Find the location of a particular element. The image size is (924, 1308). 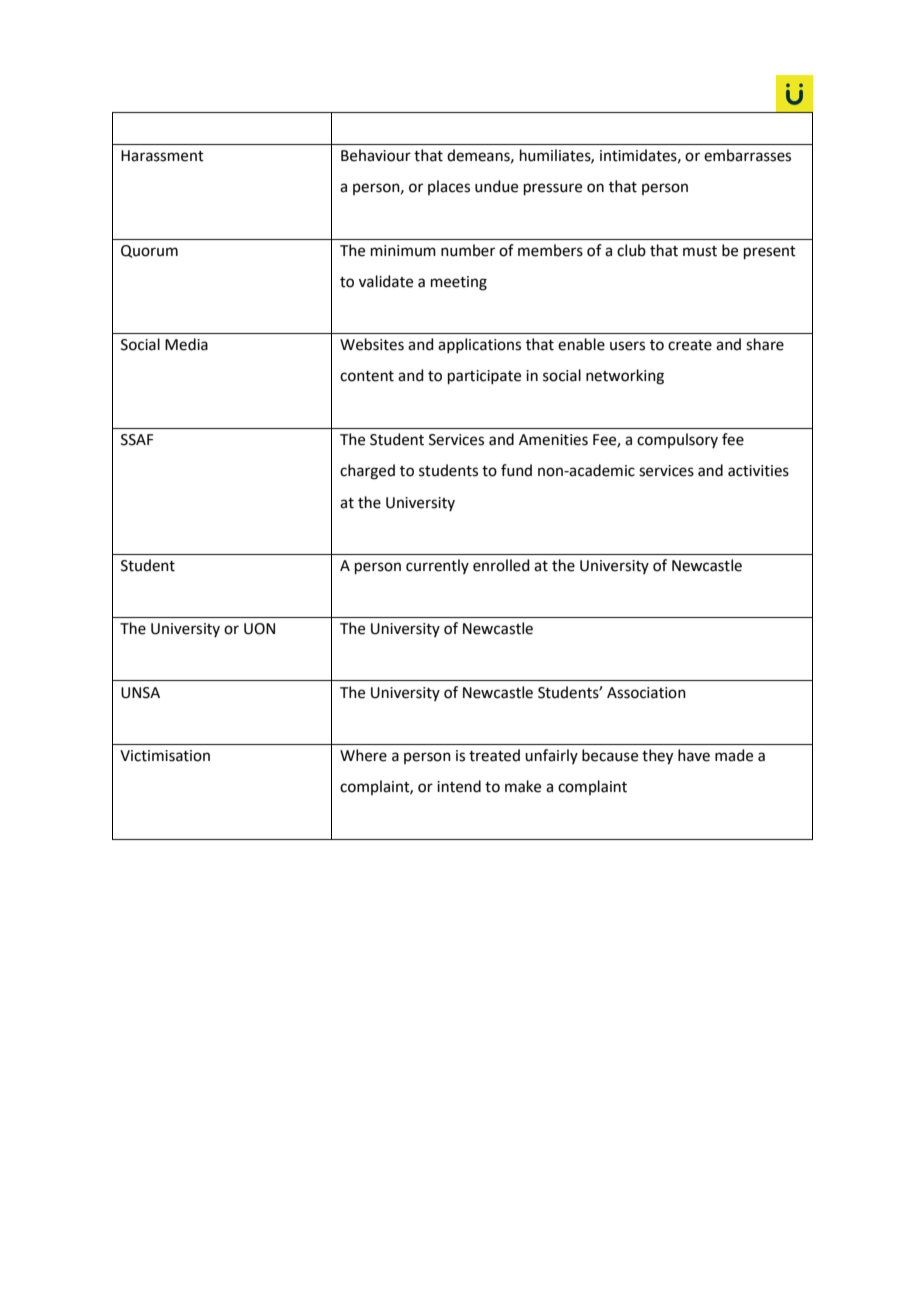

currently is located at coordinates (437, 566).
